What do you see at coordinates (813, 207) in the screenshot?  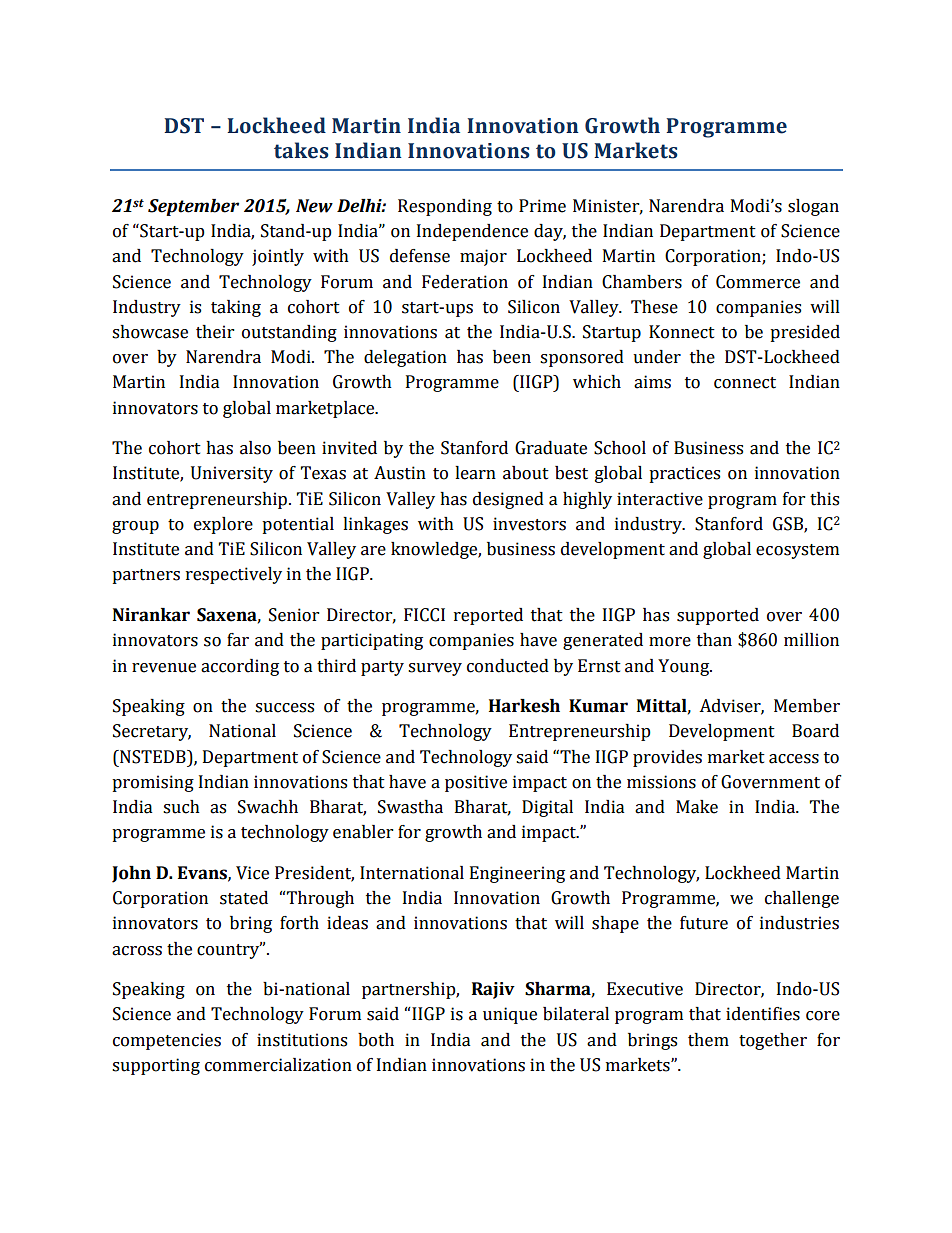 I see `slogan` at bounding box center [813, 207].
